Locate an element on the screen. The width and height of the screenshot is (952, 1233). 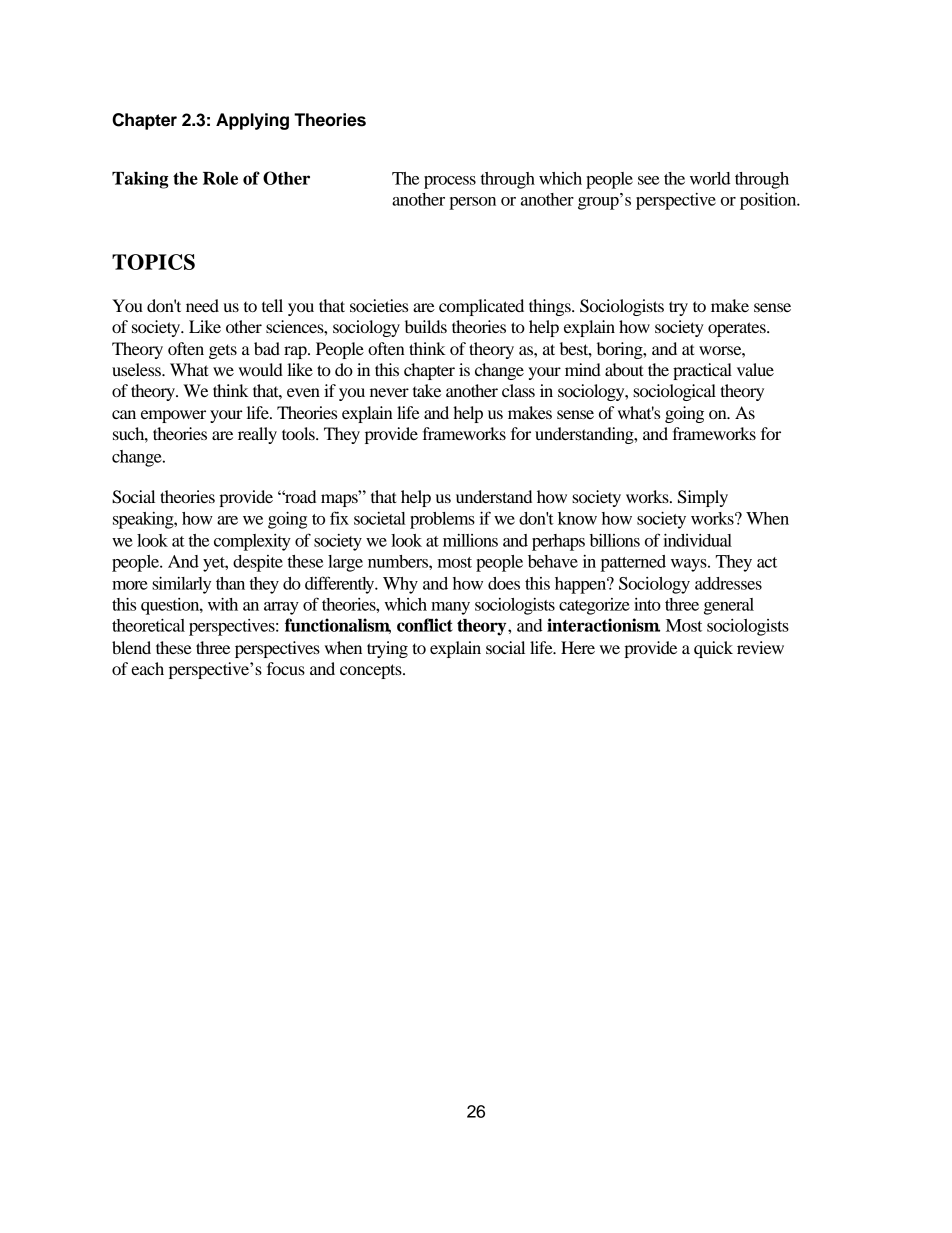
trying is located at coordinates (387, 649).
